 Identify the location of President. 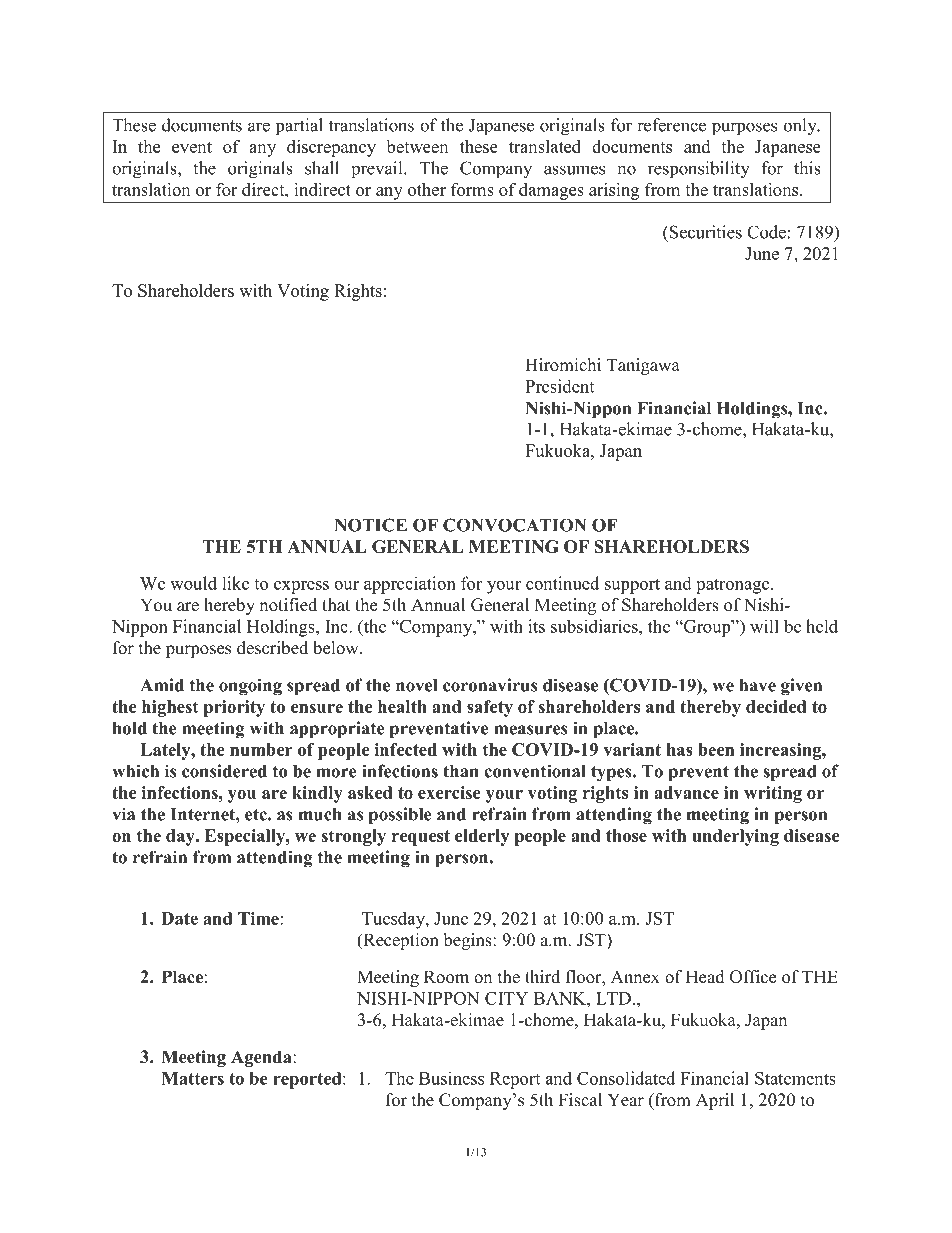
(559, 386).
